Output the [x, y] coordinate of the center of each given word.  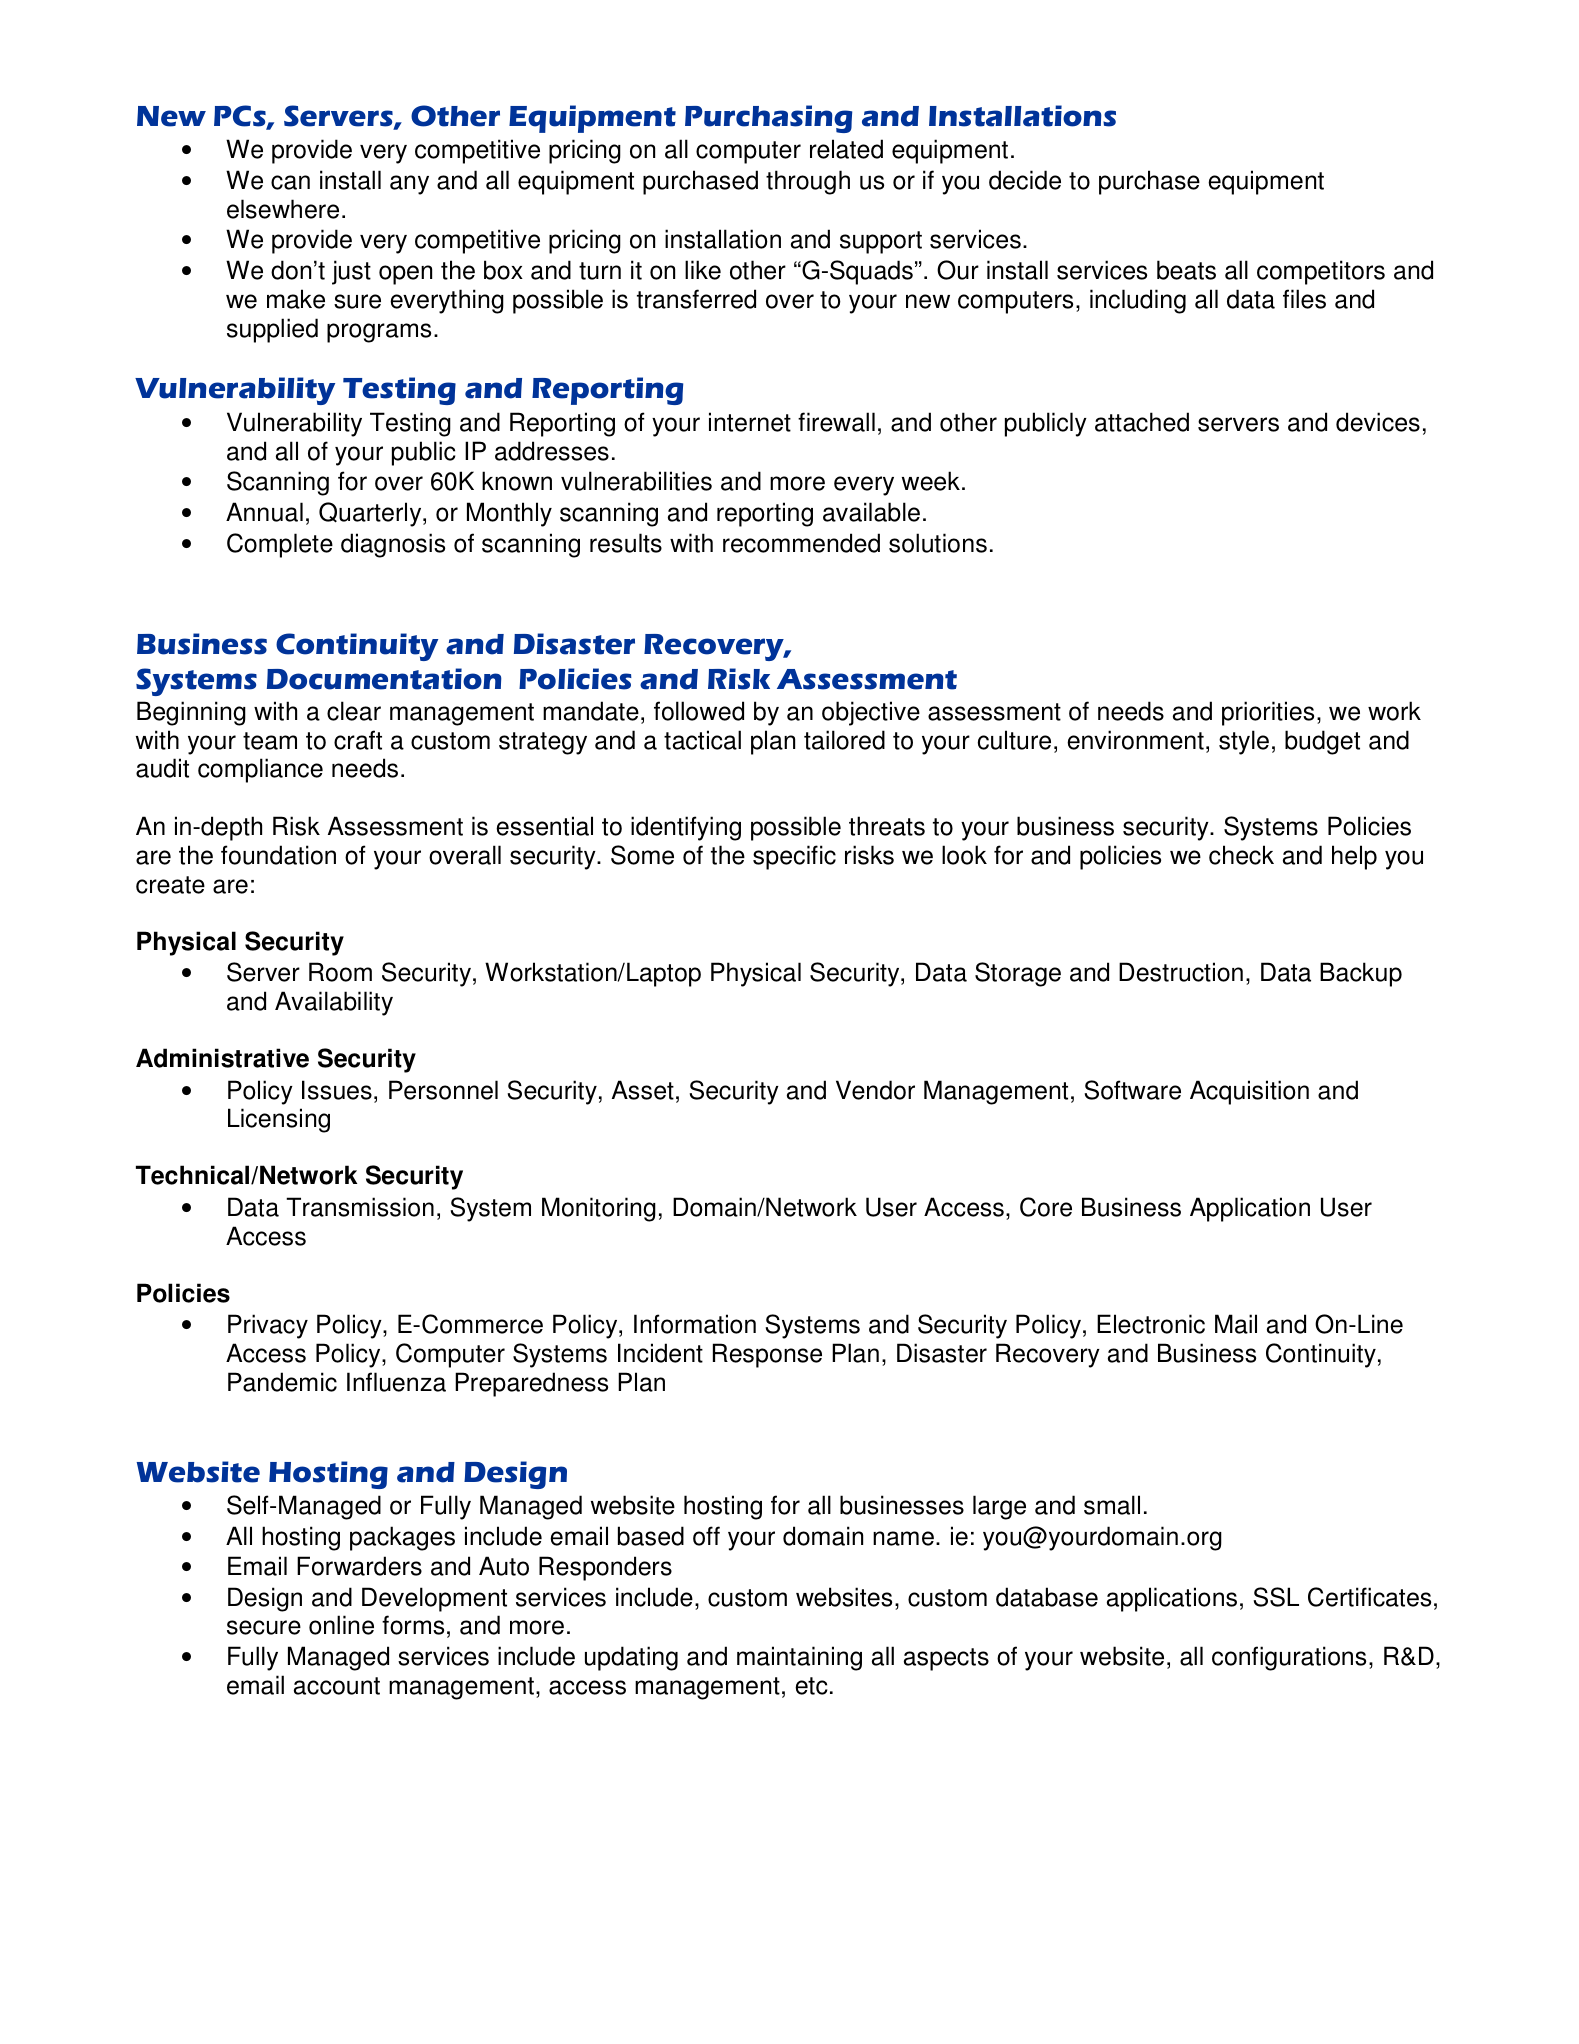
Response [767, 1355]
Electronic [1151, 1324]
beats [1186, 270]
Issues [337, 1090]
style [1244, 742]
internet [750, 422]
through [808, 182]
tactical [702, 740]
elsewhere [283, 209]
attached [1142, 422]
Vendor [875, 1090]
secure [264, 1627]
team [270, 741]
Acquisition [1249, 1092]
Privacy [268, 1326]
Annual [264, 512]
